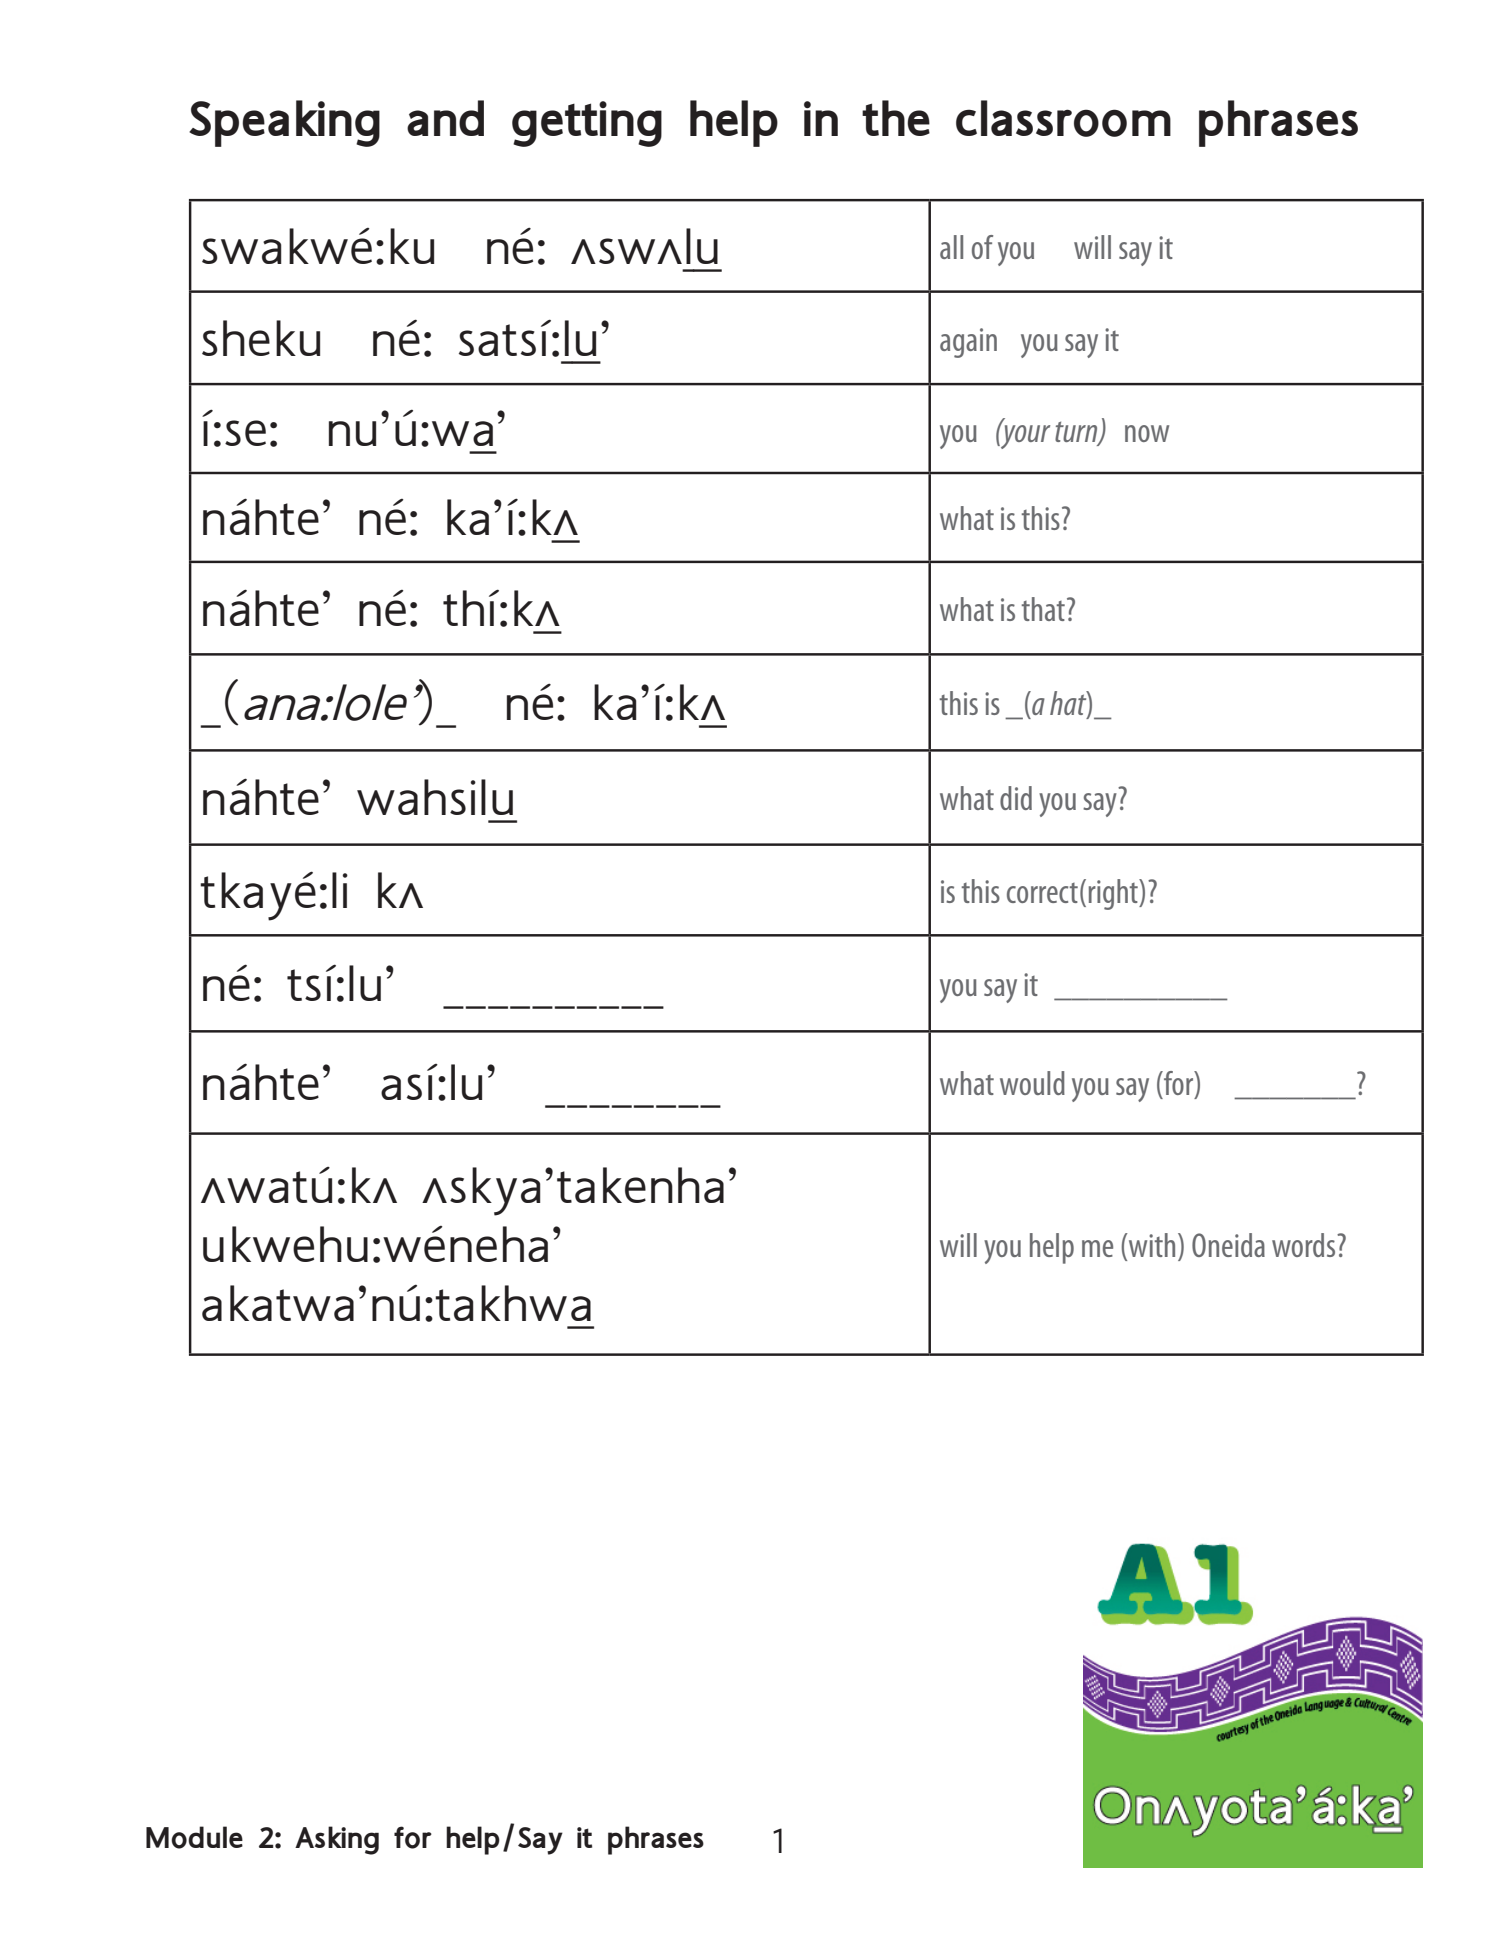 The height and width of the screenshot is (1956, 1511). Describe the element at coordinates (1016, 798) in the screenshot. I see `did` at that location.
